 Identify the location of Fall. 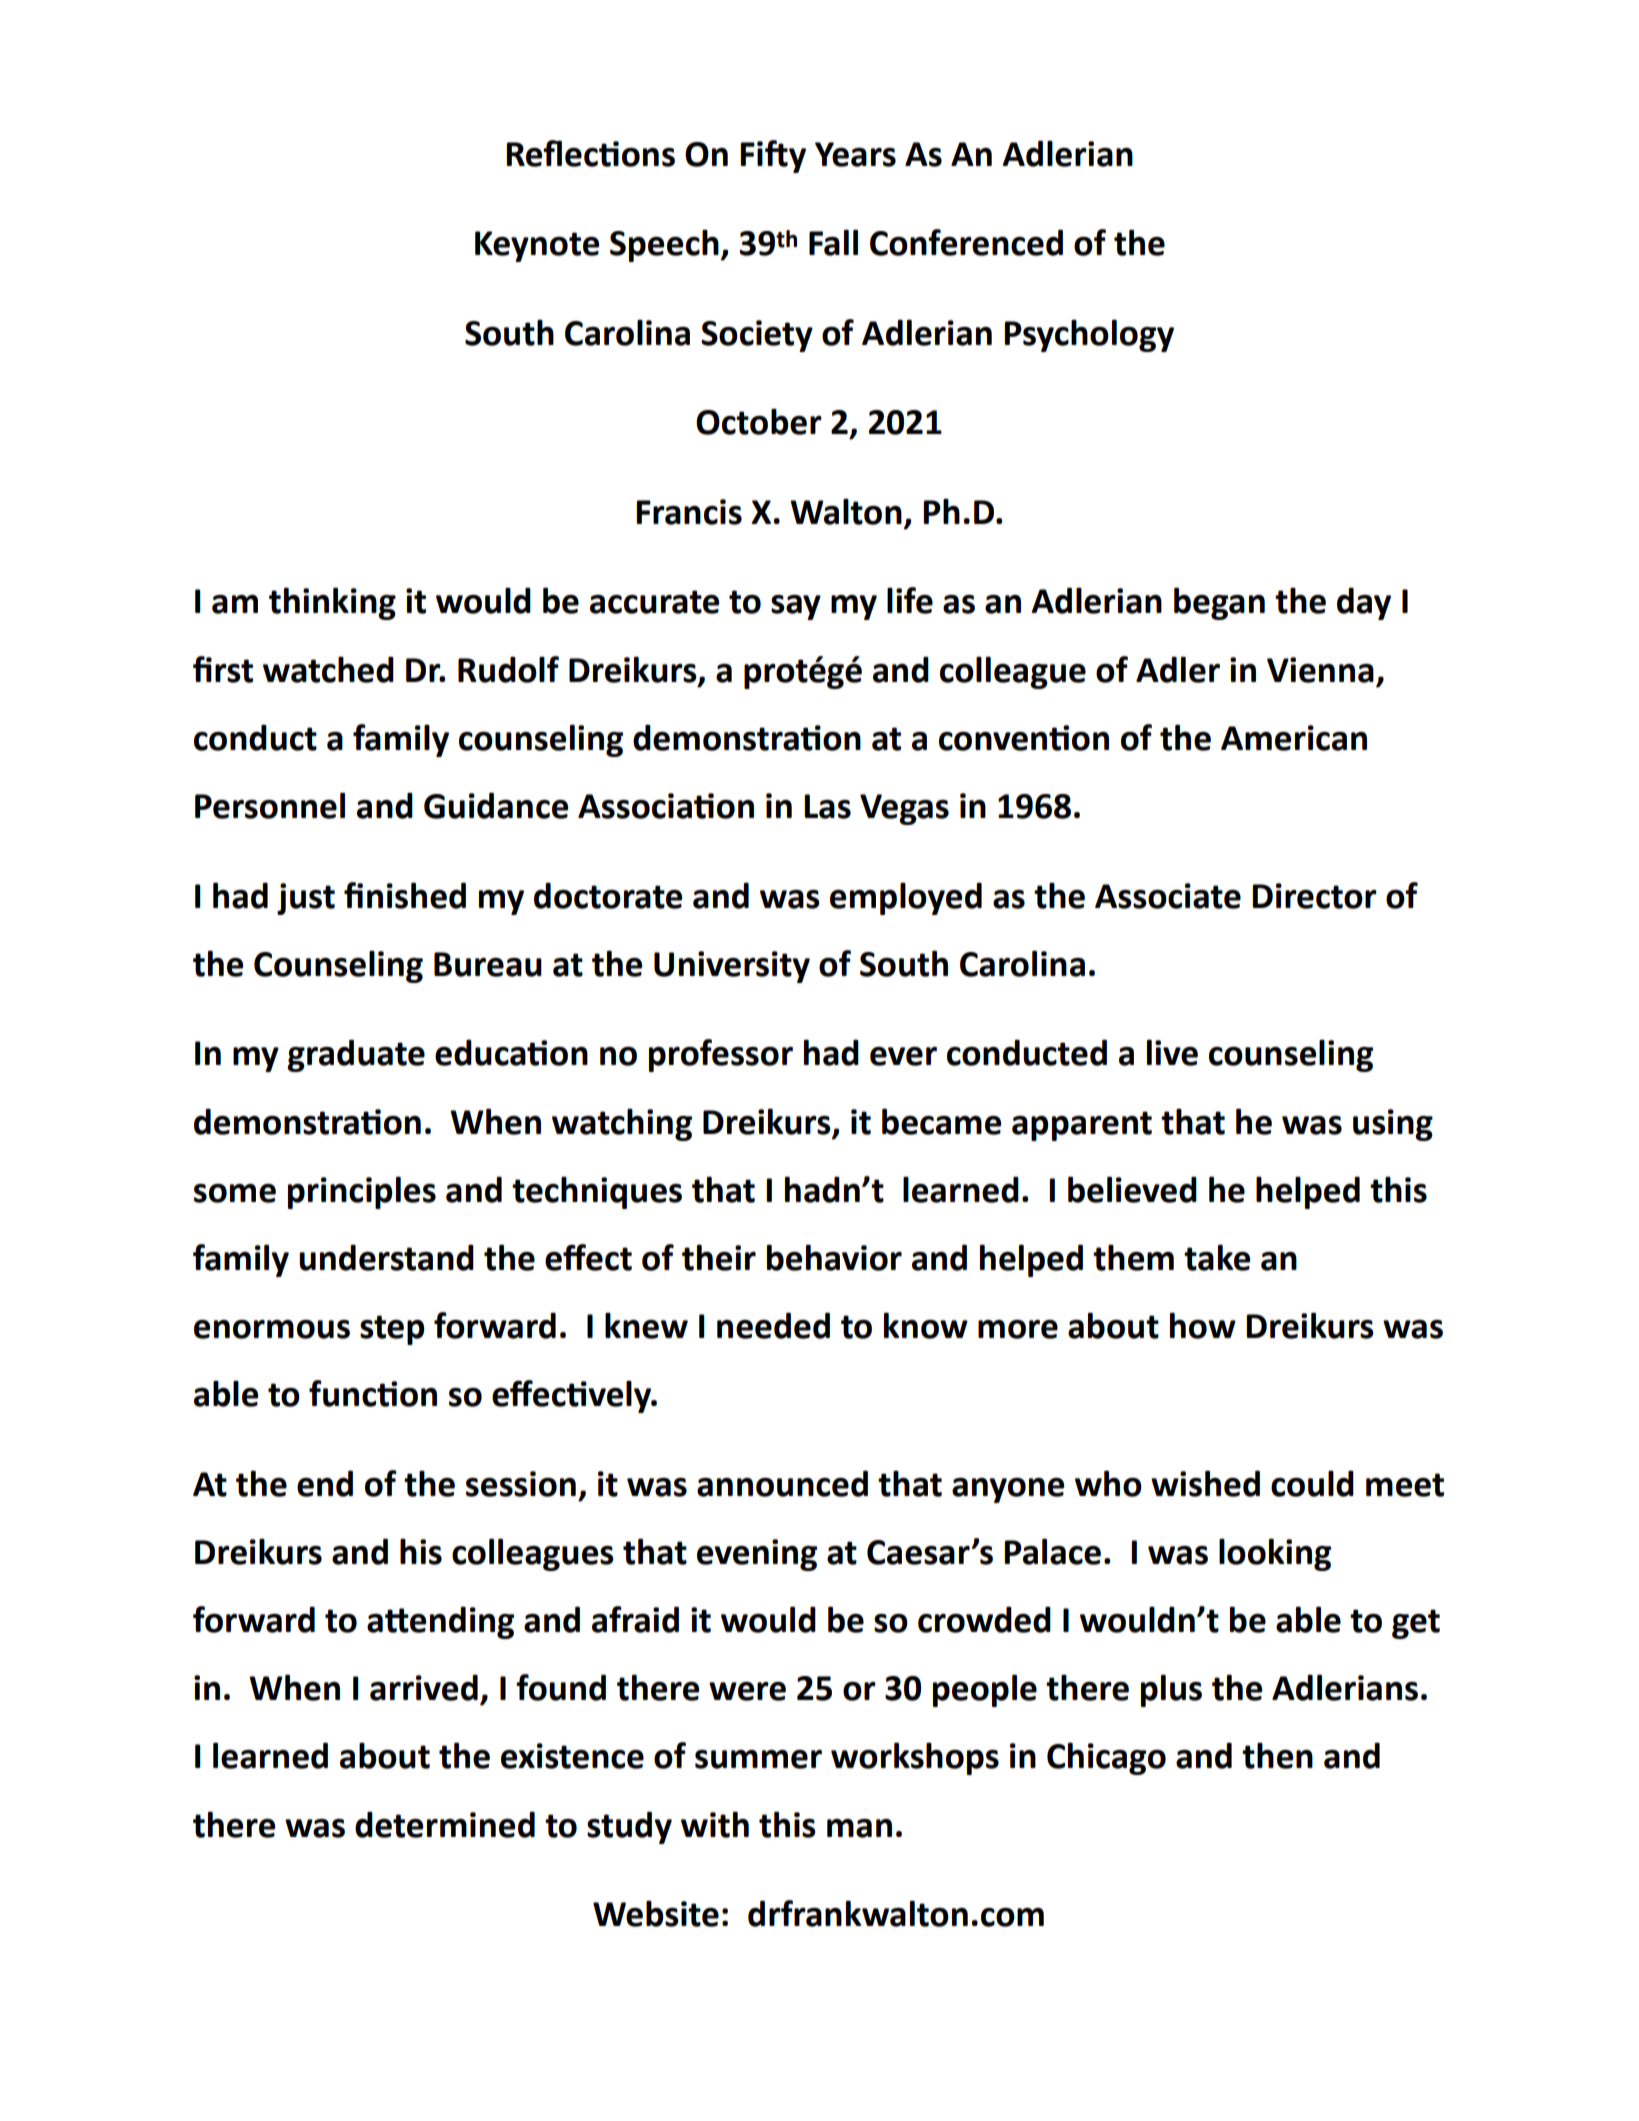
(833, 242).
